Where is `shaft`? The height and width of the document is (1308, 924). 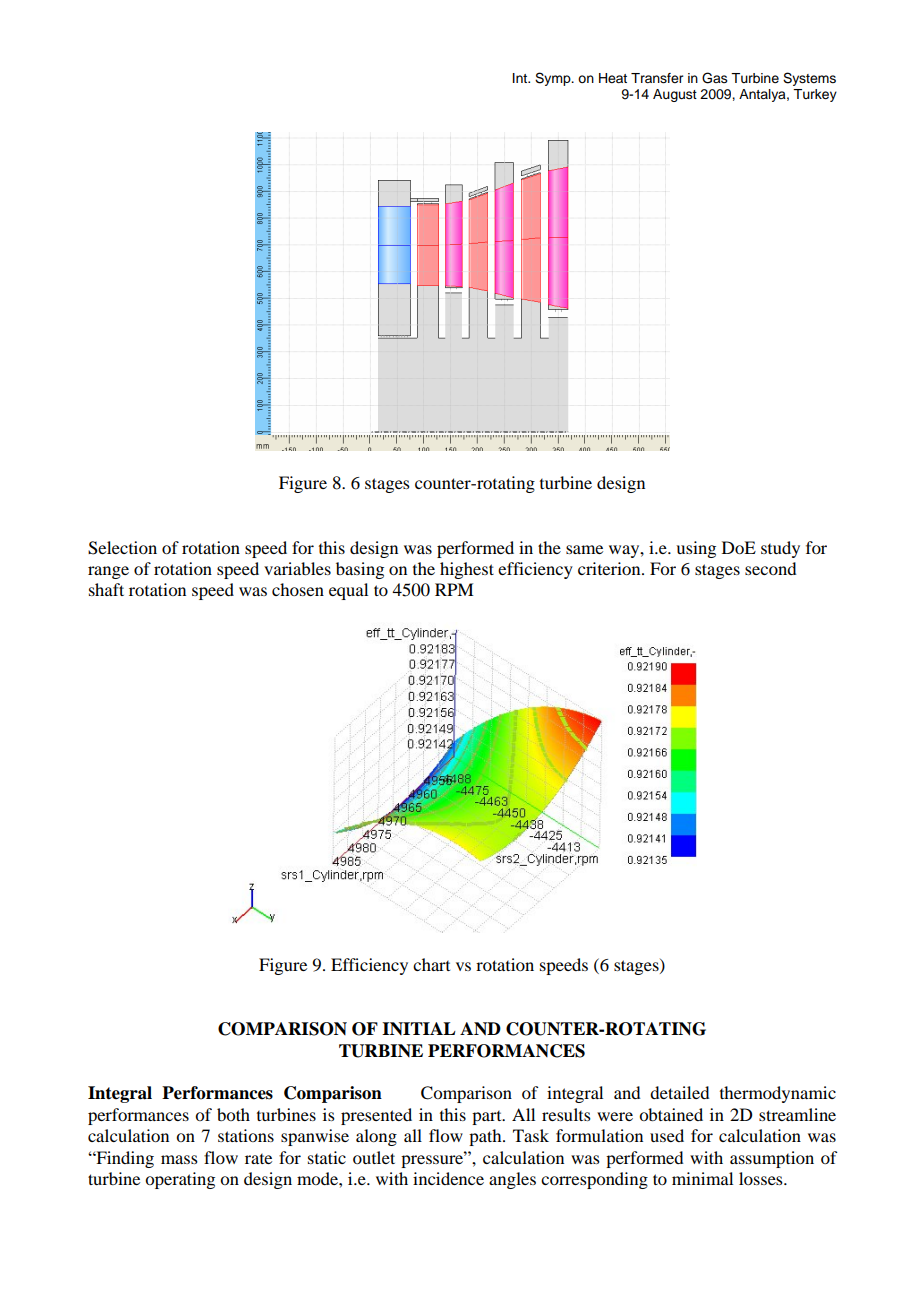
shaft is located at coordinates (106, 589).
